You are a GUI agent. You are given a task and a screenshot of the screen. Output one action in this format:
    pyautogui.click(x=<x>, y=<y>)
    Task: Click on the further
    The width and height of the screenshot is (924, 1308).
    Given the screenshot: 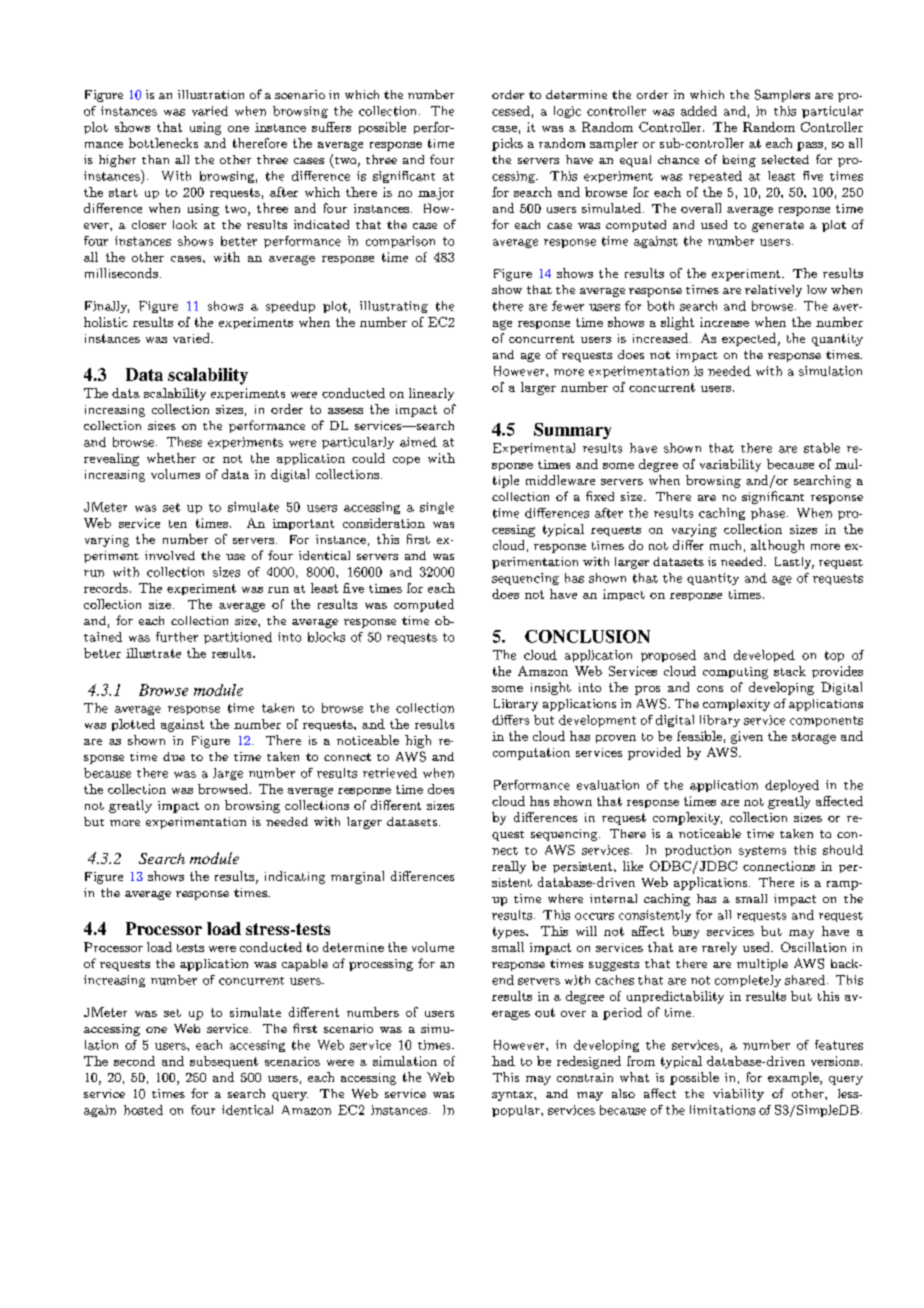 What is the action you would take?
    pyautogui.click(x=177, y=637)
